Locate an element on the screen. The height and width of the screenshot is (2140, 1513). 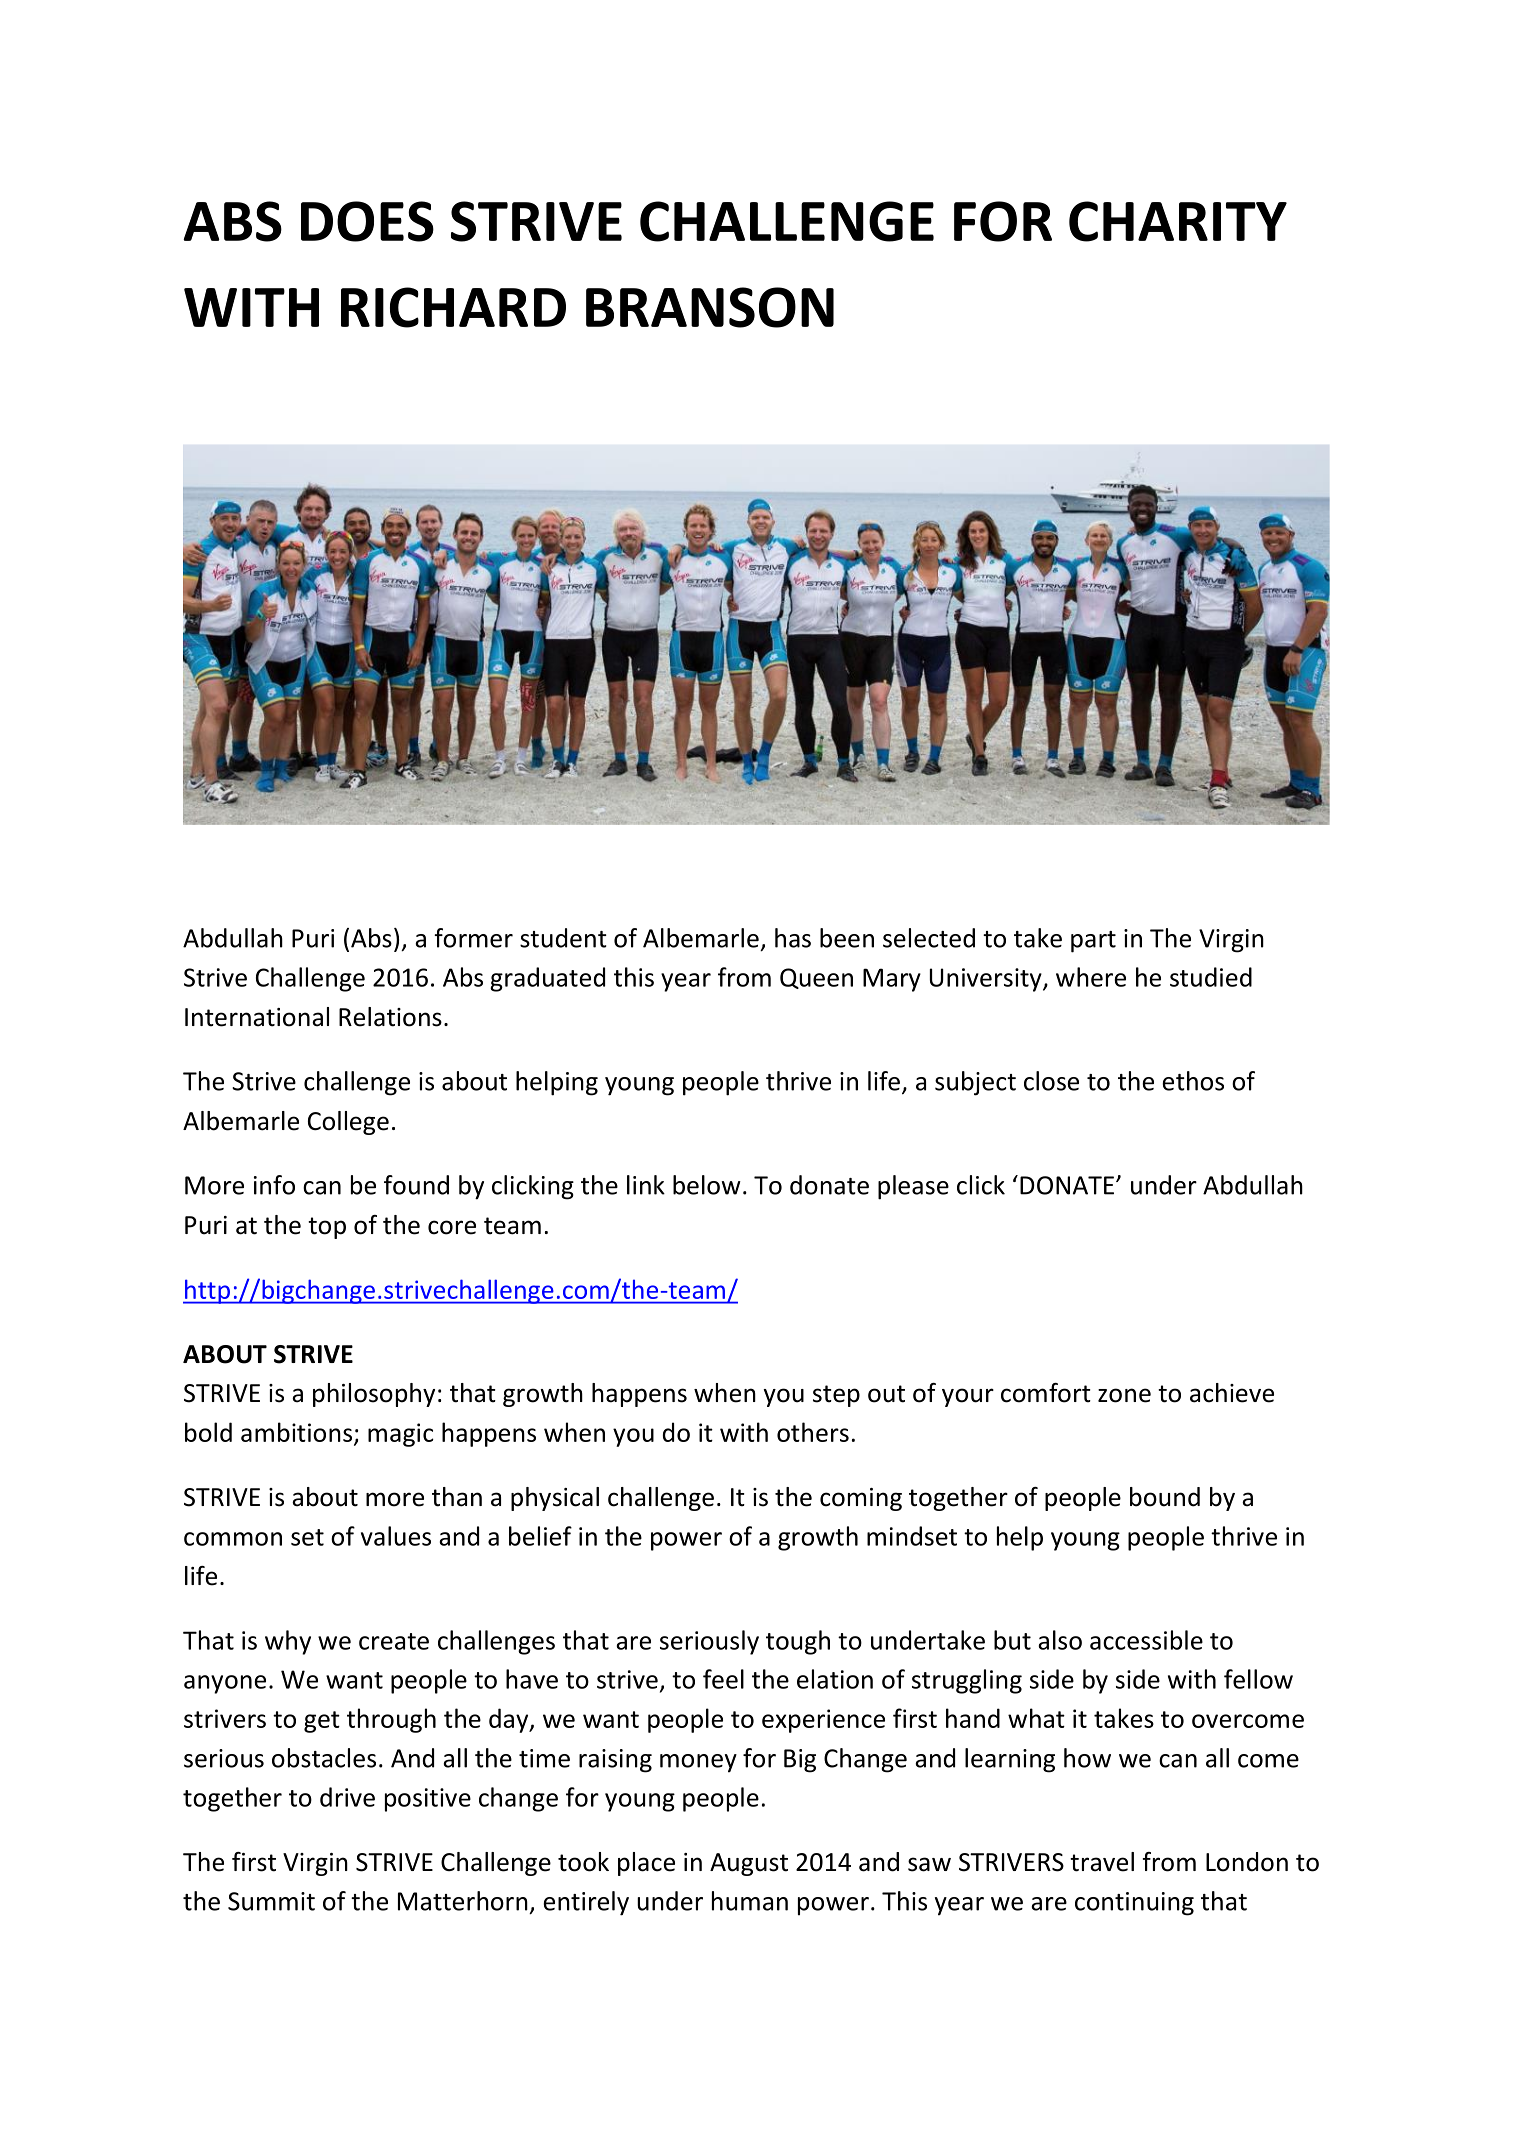
August is located at coordinates (749, 1864).
